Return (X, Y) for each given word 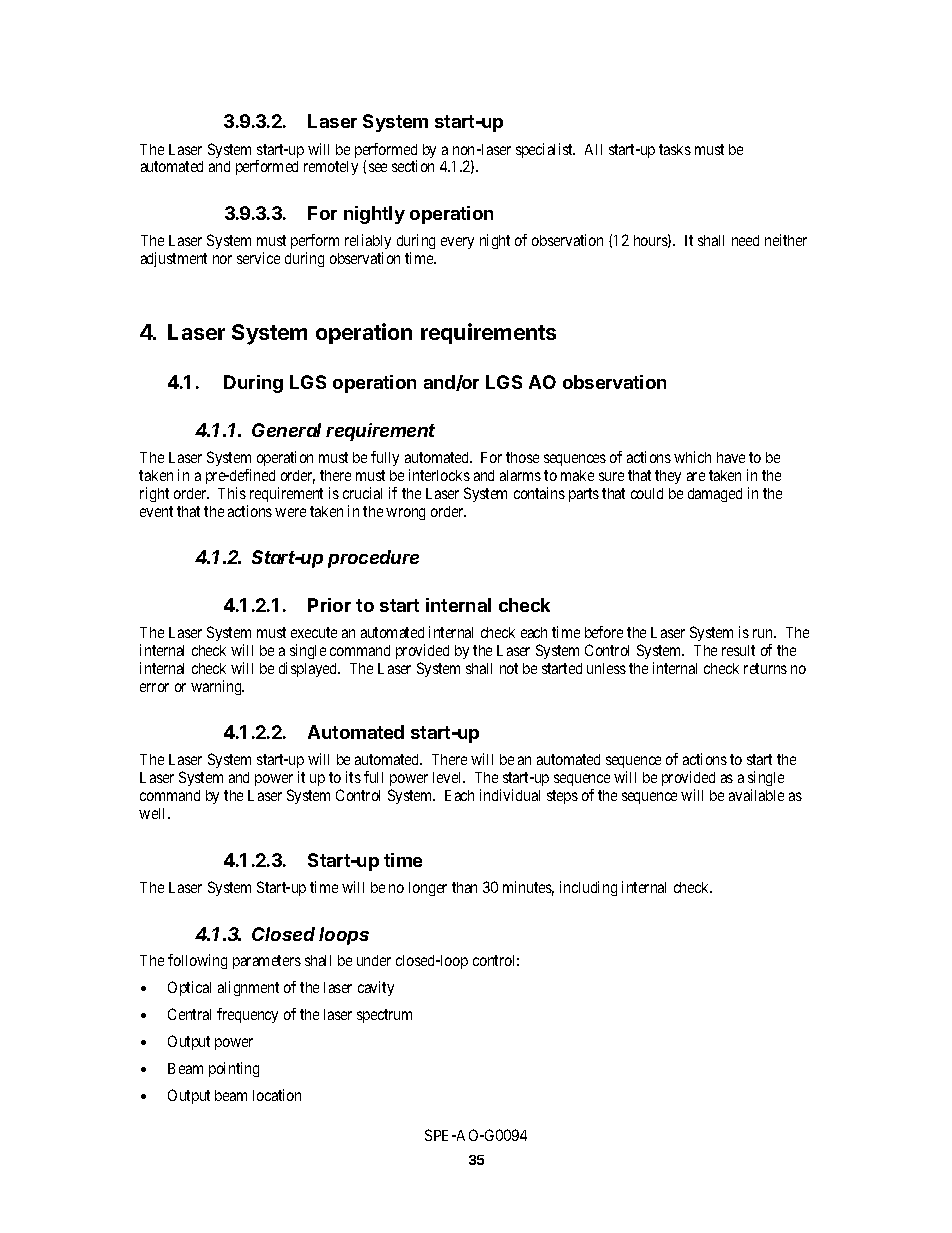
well (154, 813)
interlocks (439, 475)
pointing (234, 1069)
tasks (675, 149)
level (449, 777)
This (232, 493)
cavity (376, 988)
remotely (331, 168)
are (696, 476)
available (756, 795)
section (413, 166)
